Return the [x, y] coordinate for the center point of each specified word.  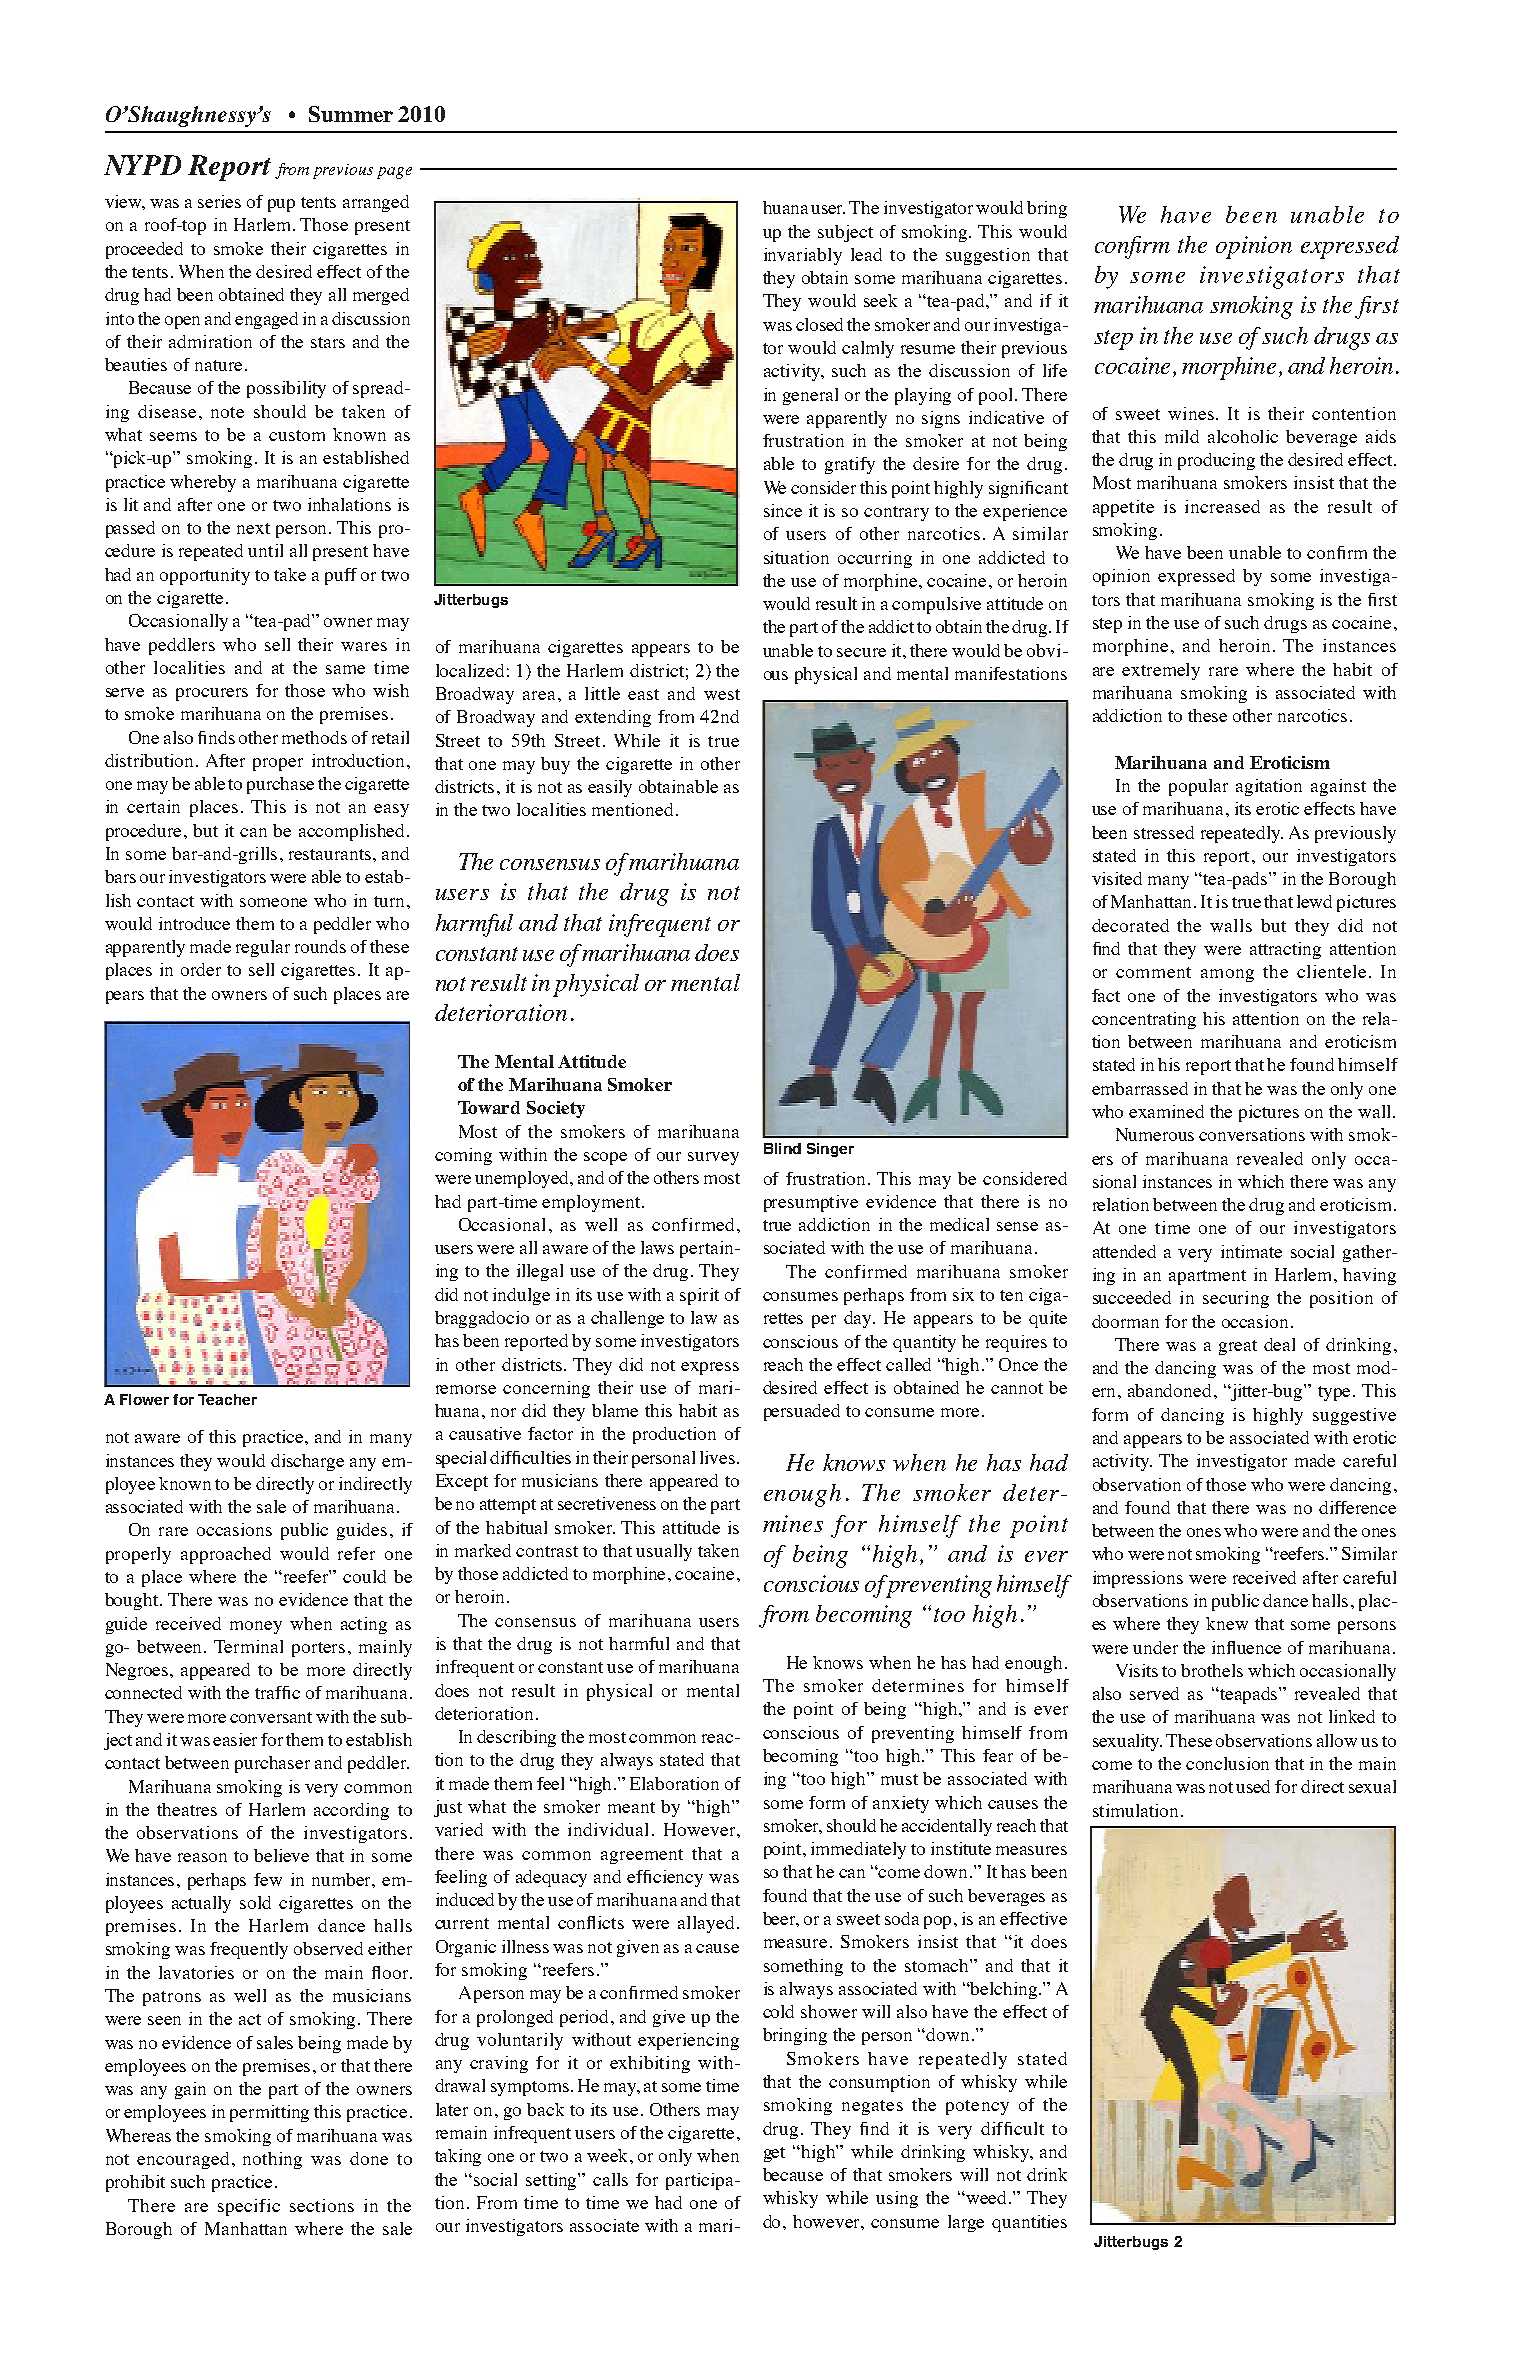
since [783, 510]
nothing [272, 2160]
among [1227, 975]
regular [263, 948]
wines [1192, 413]
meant [631, 1807]
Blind [782, 1148]
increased [1222, 506]
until [265, 550]
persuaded [802, 1412]
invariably [803, 256]
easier [235, 1739]
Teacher [227, 1399]
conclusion [1227, 1763]
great [1238, 1347]
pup [281, 205]
